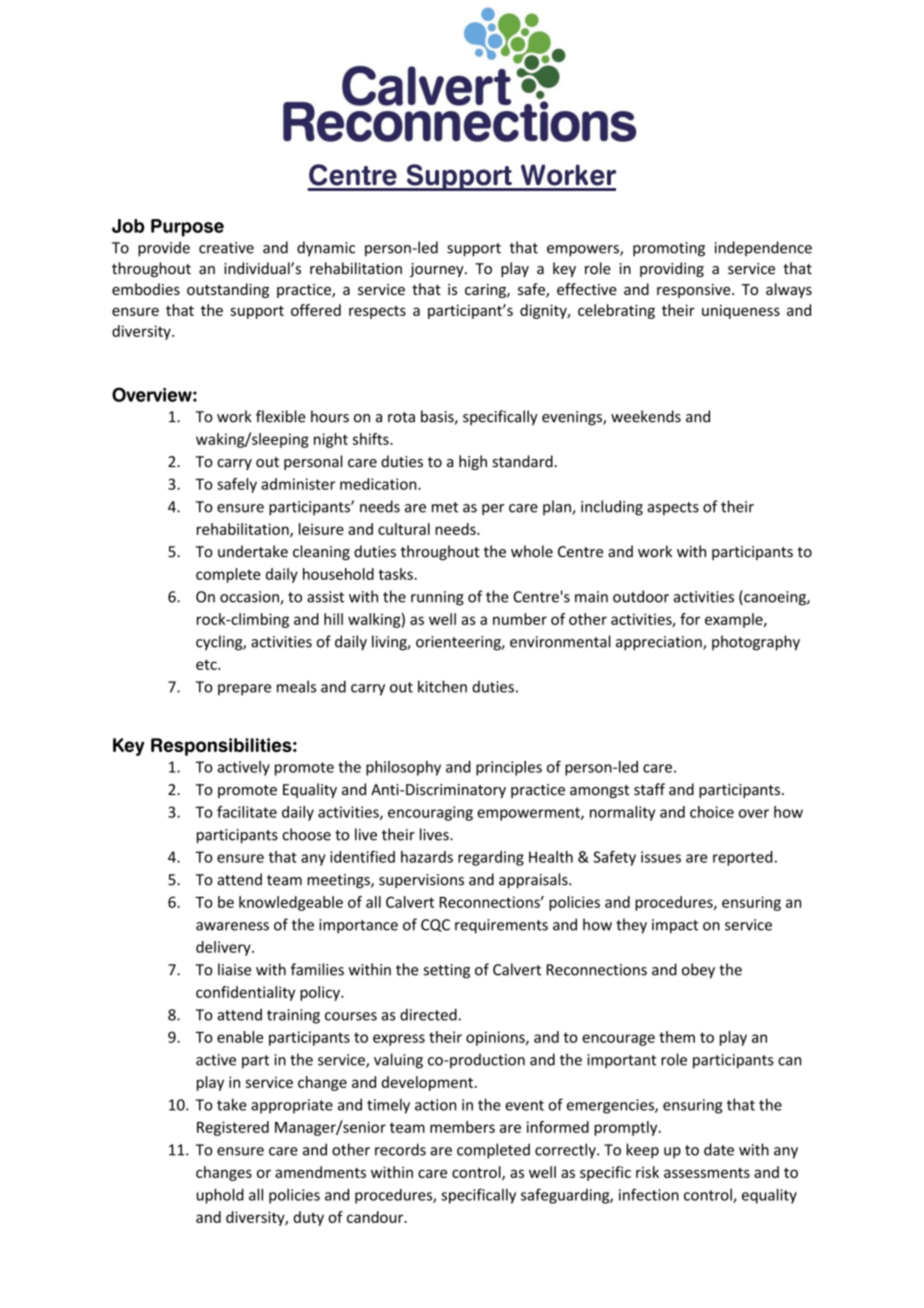  What do you see at coordinates (220, 1196) in the screenshot?
I see `uphold` at bounding box center [220, 1196].
